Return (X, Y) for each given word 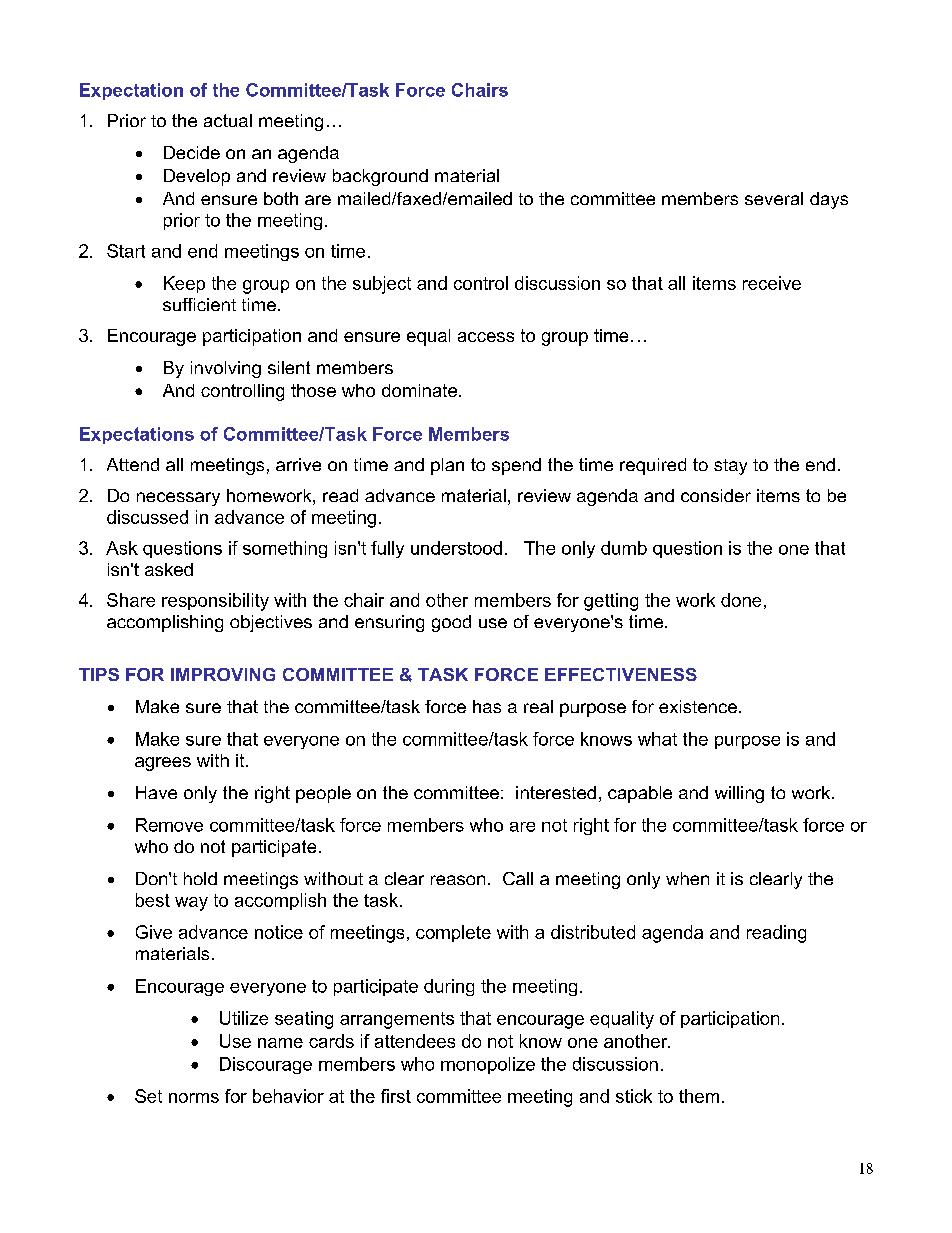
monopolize (488, 1065)
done (741, 600)
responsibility (215, 602)
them (699, 1096)
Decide (192, 152)
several (774, 198)
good (451, 623)
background (380, 177)
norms (194, 1098)
